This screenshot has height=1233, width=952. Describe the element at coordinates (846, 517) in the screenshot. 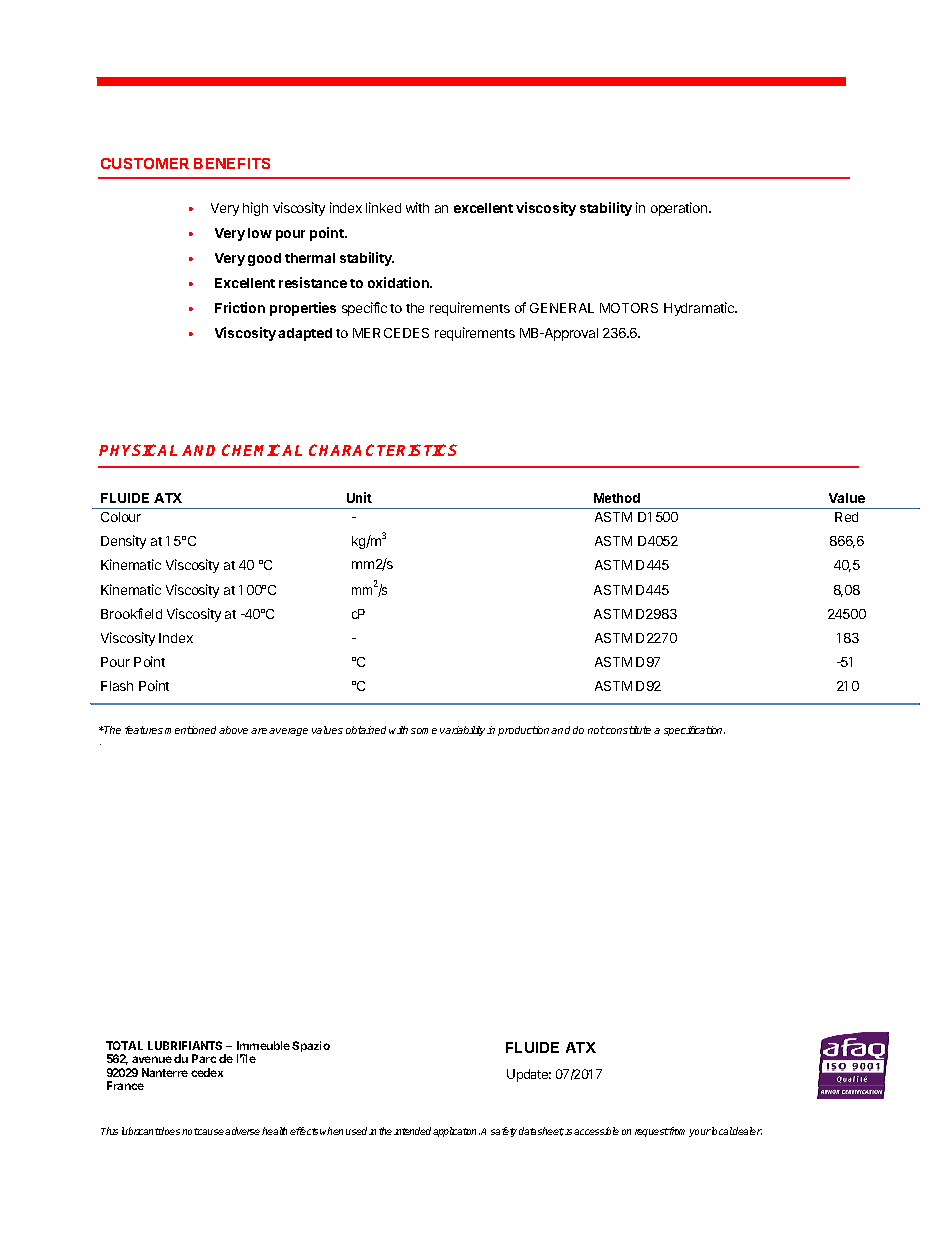

I see `Red` at that location.
